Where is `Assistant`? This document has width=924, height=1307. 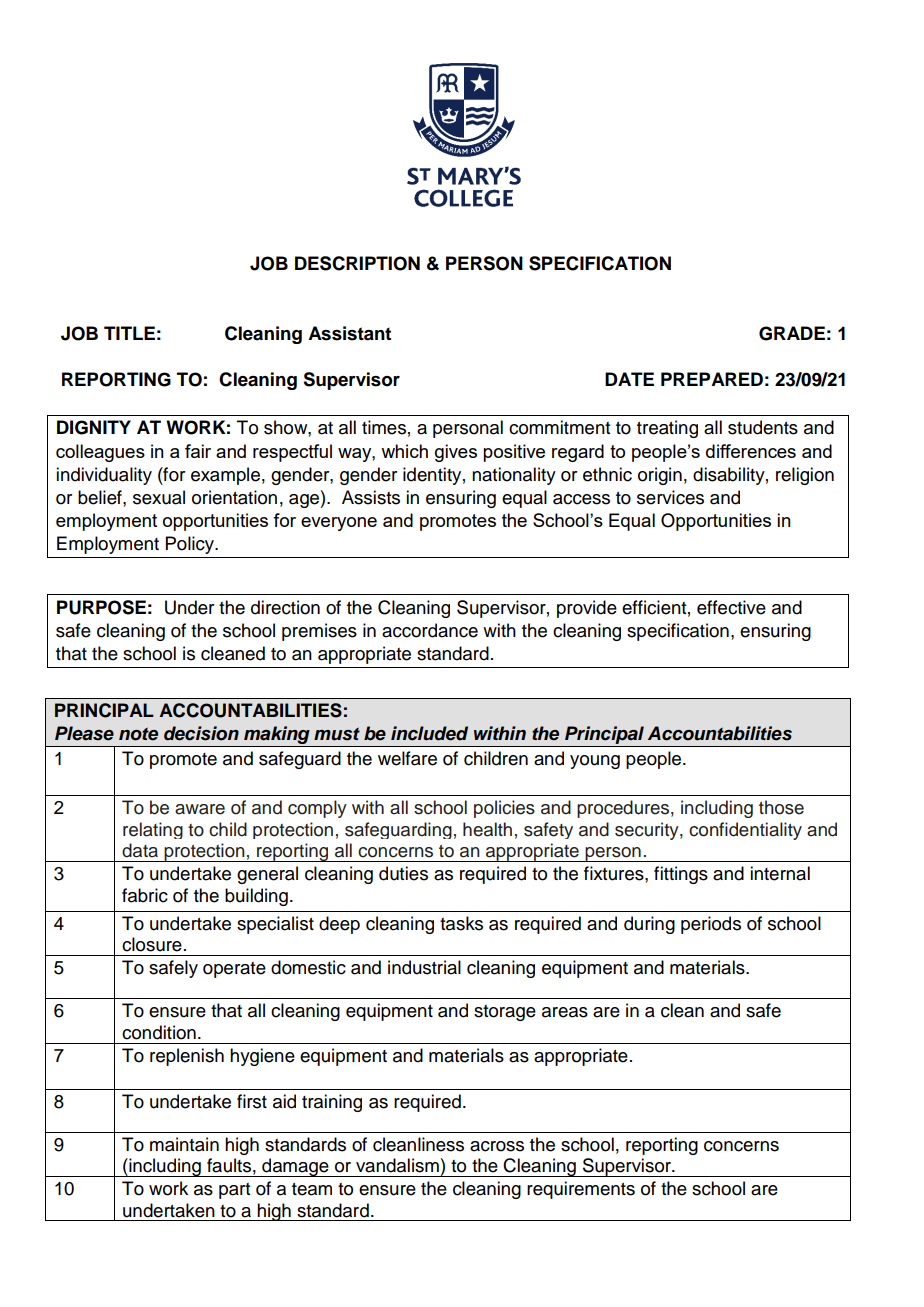 Assistant is located at coordinates (349, 333).
